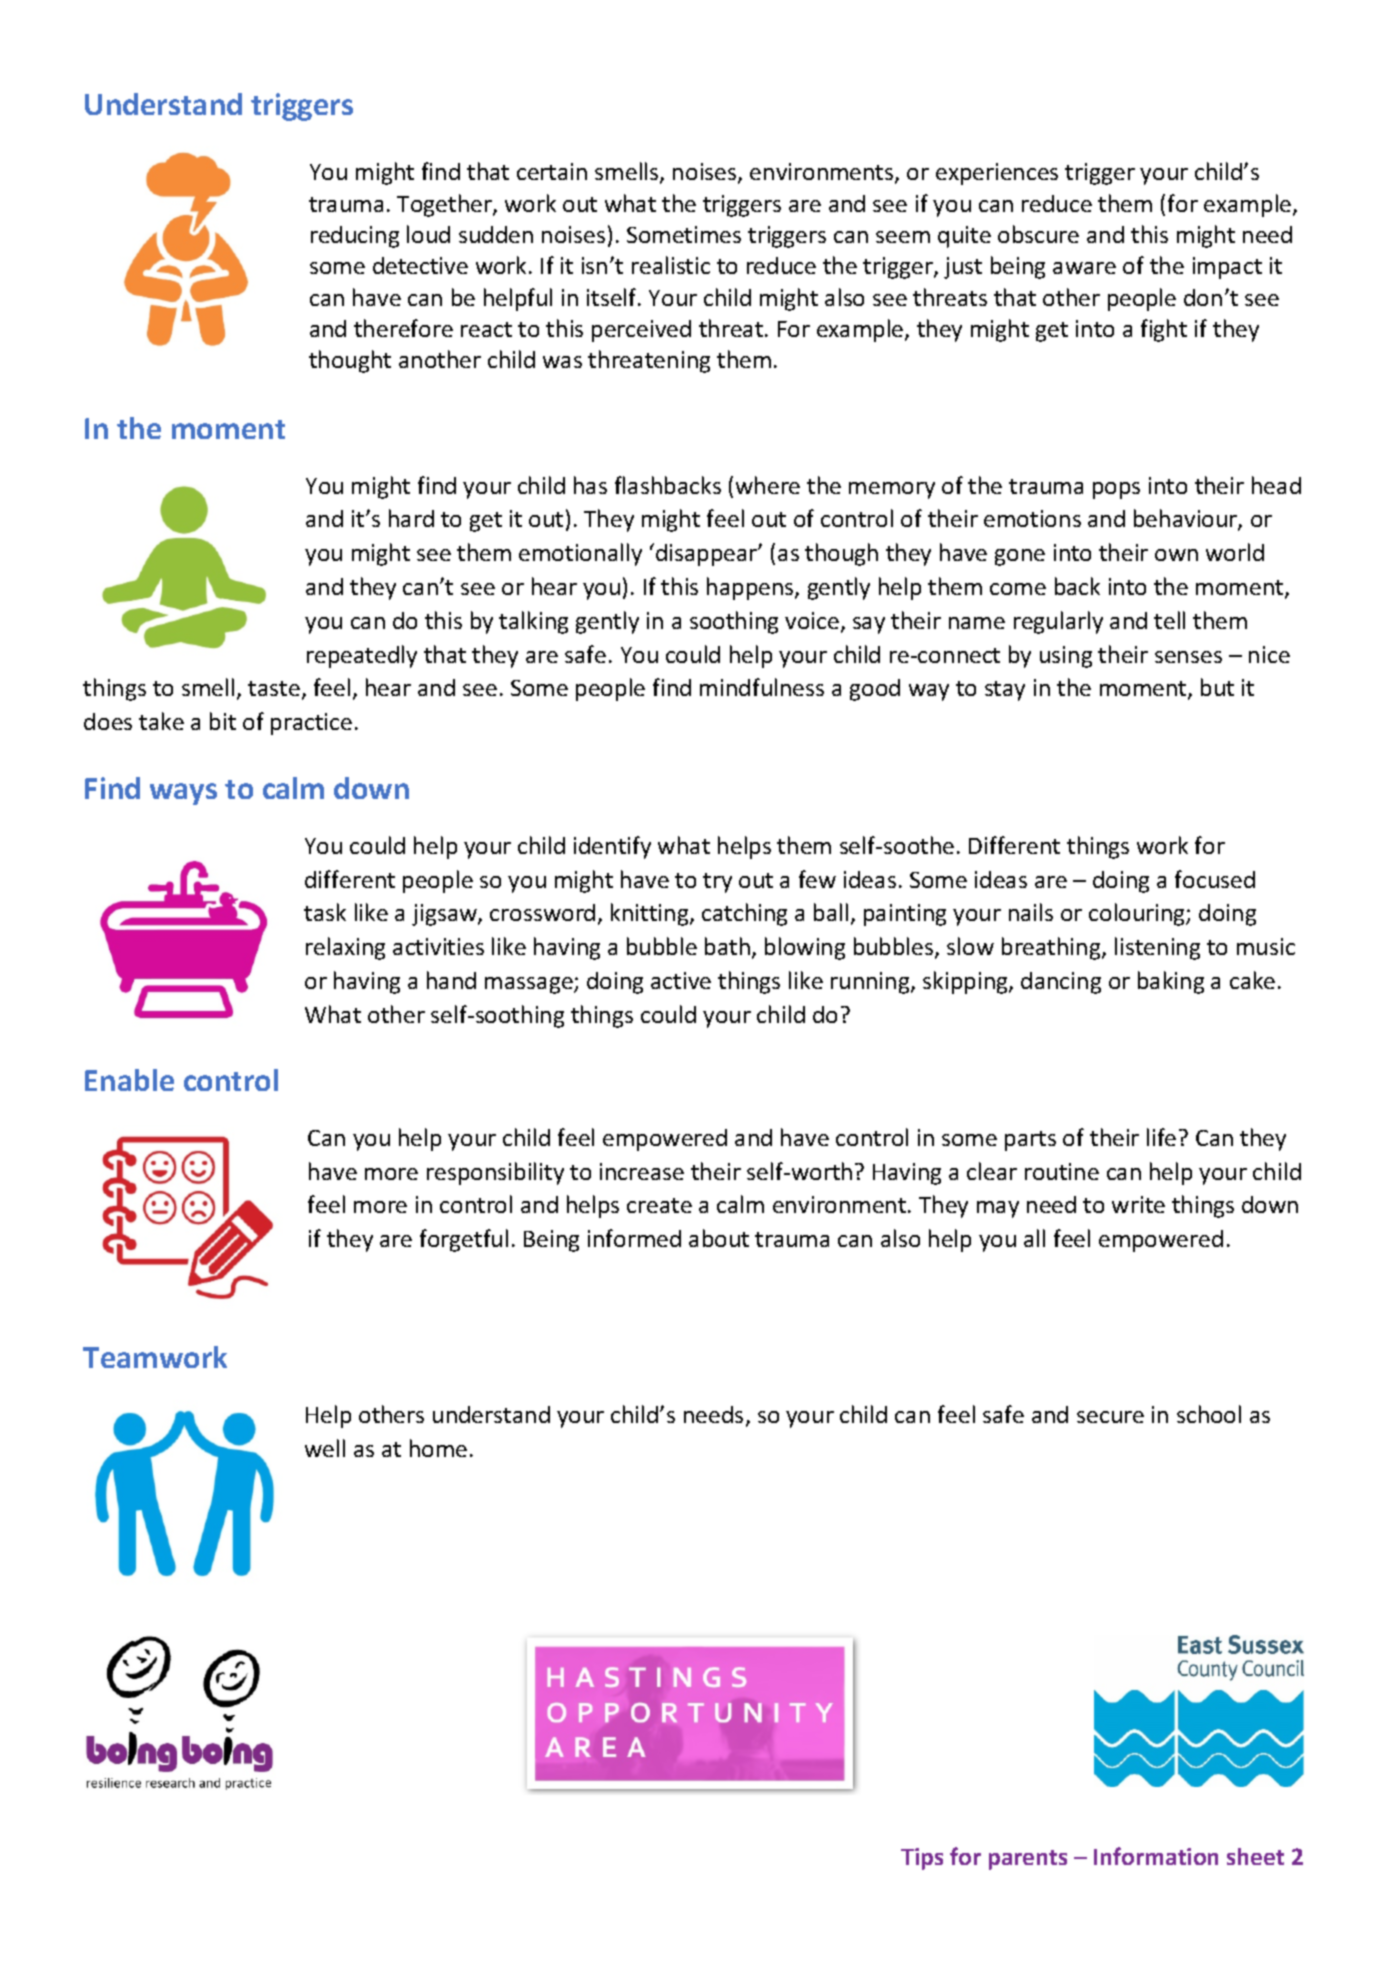  What do you see at coordinates (355, 237) in the screenshot?
I see `reducing` at bounding box center [355, 237].
